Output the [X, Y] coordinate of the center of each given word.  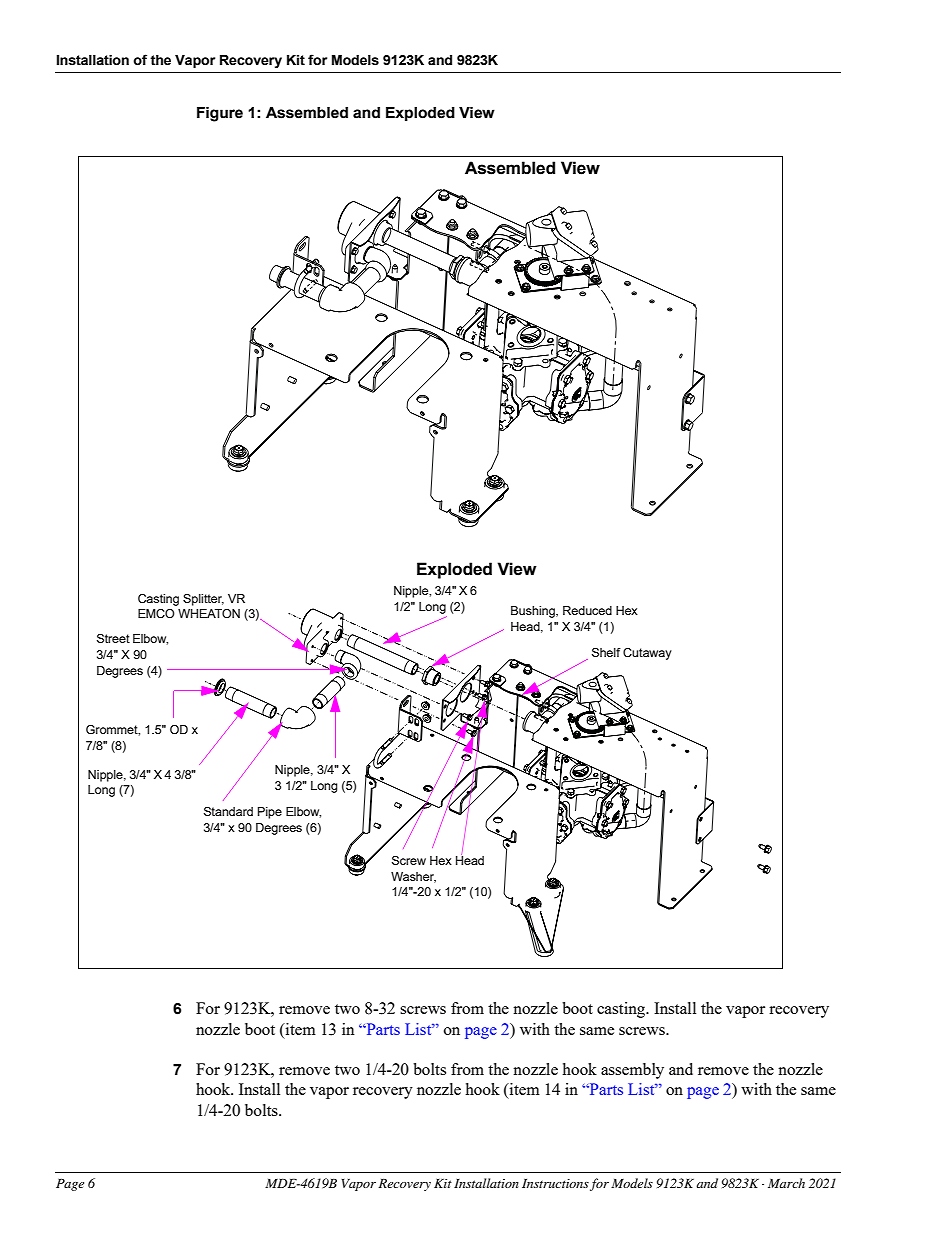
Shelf [606, 652]
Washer [413, 877]
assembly [632, 1071]
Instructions [555, 1183]
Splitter [203, 600]
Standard [228, 811]
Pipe [270, 813]
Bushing [534, 612]
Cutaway [647, 654]
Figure [220, 114]
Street [113, 638]
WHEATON [209, 613]
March [786, 1183]
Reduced [587, 610]
